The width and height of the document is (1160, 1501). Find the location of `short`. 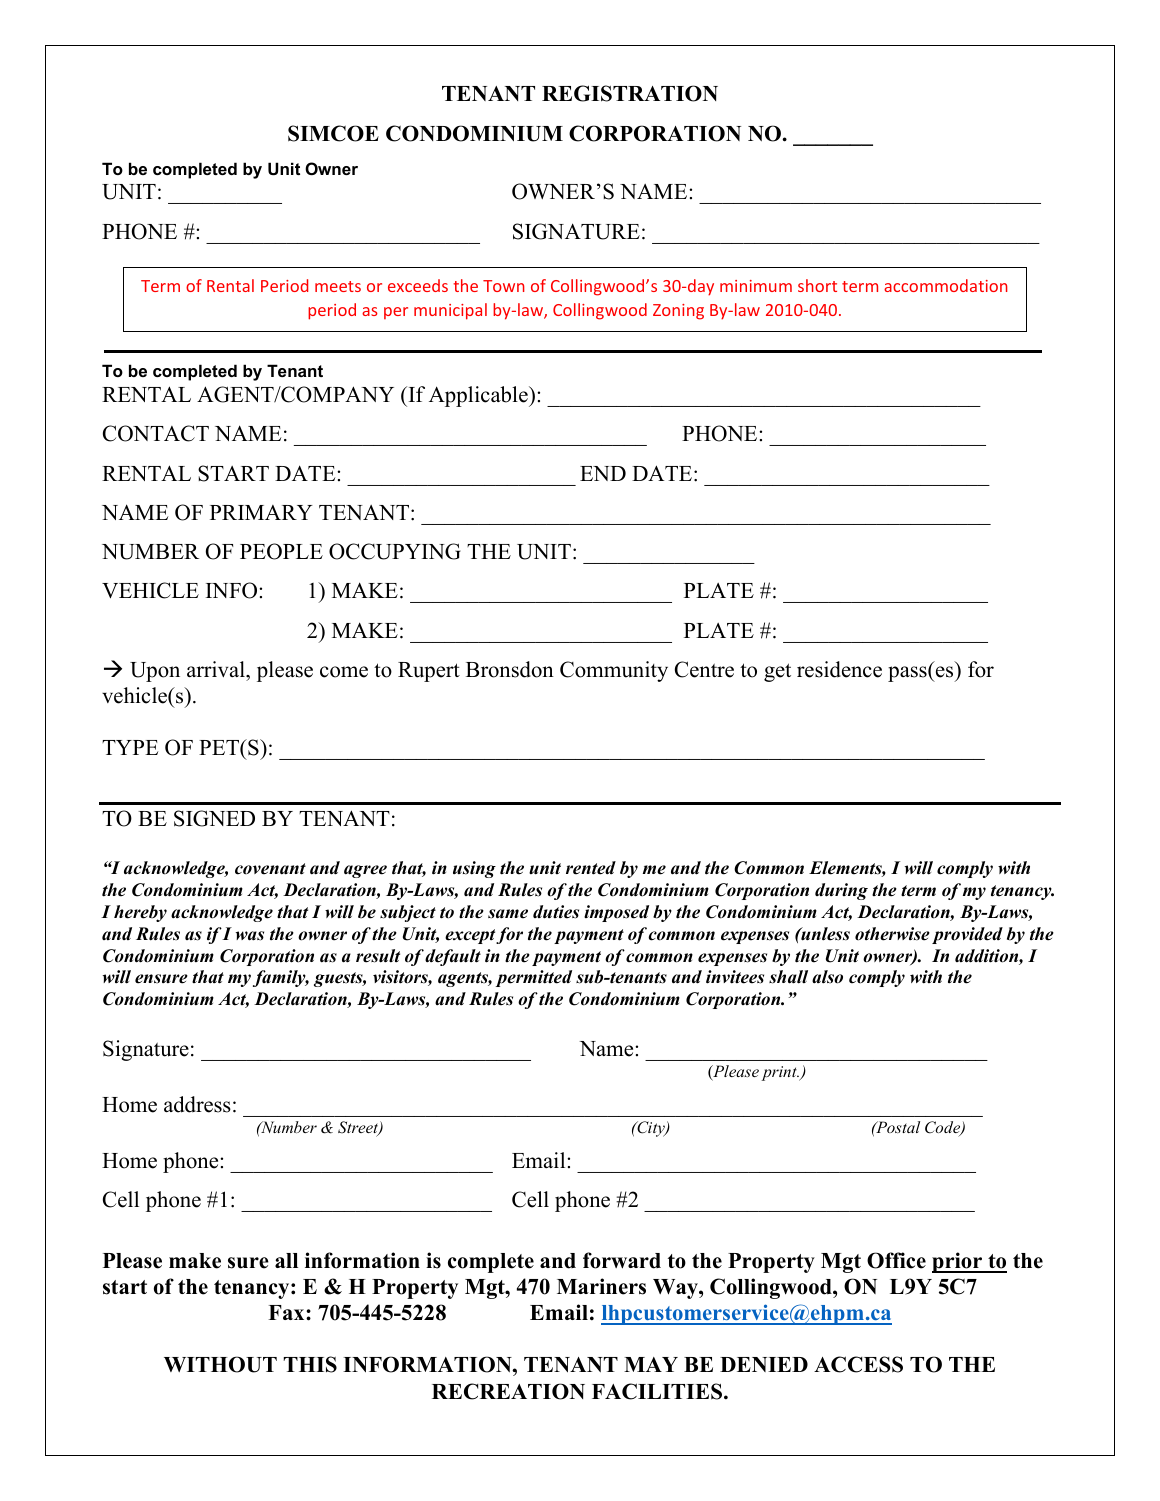

short is located at coordinates (817, 285).
